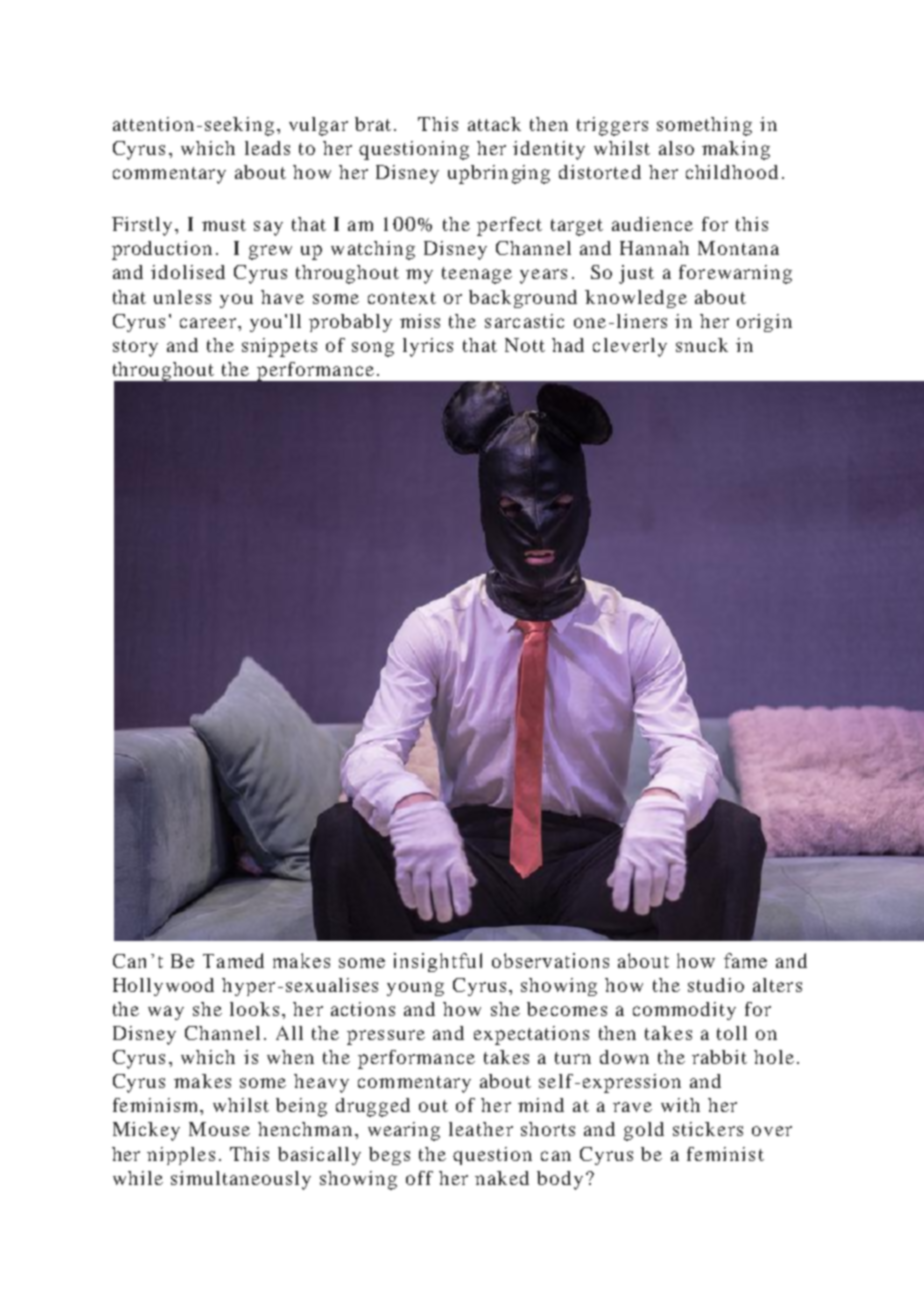 The image size is (924, 1308). What do you see at coordinates (676, 148) in the image?
I see `also` at bounding box center [676, 148].
